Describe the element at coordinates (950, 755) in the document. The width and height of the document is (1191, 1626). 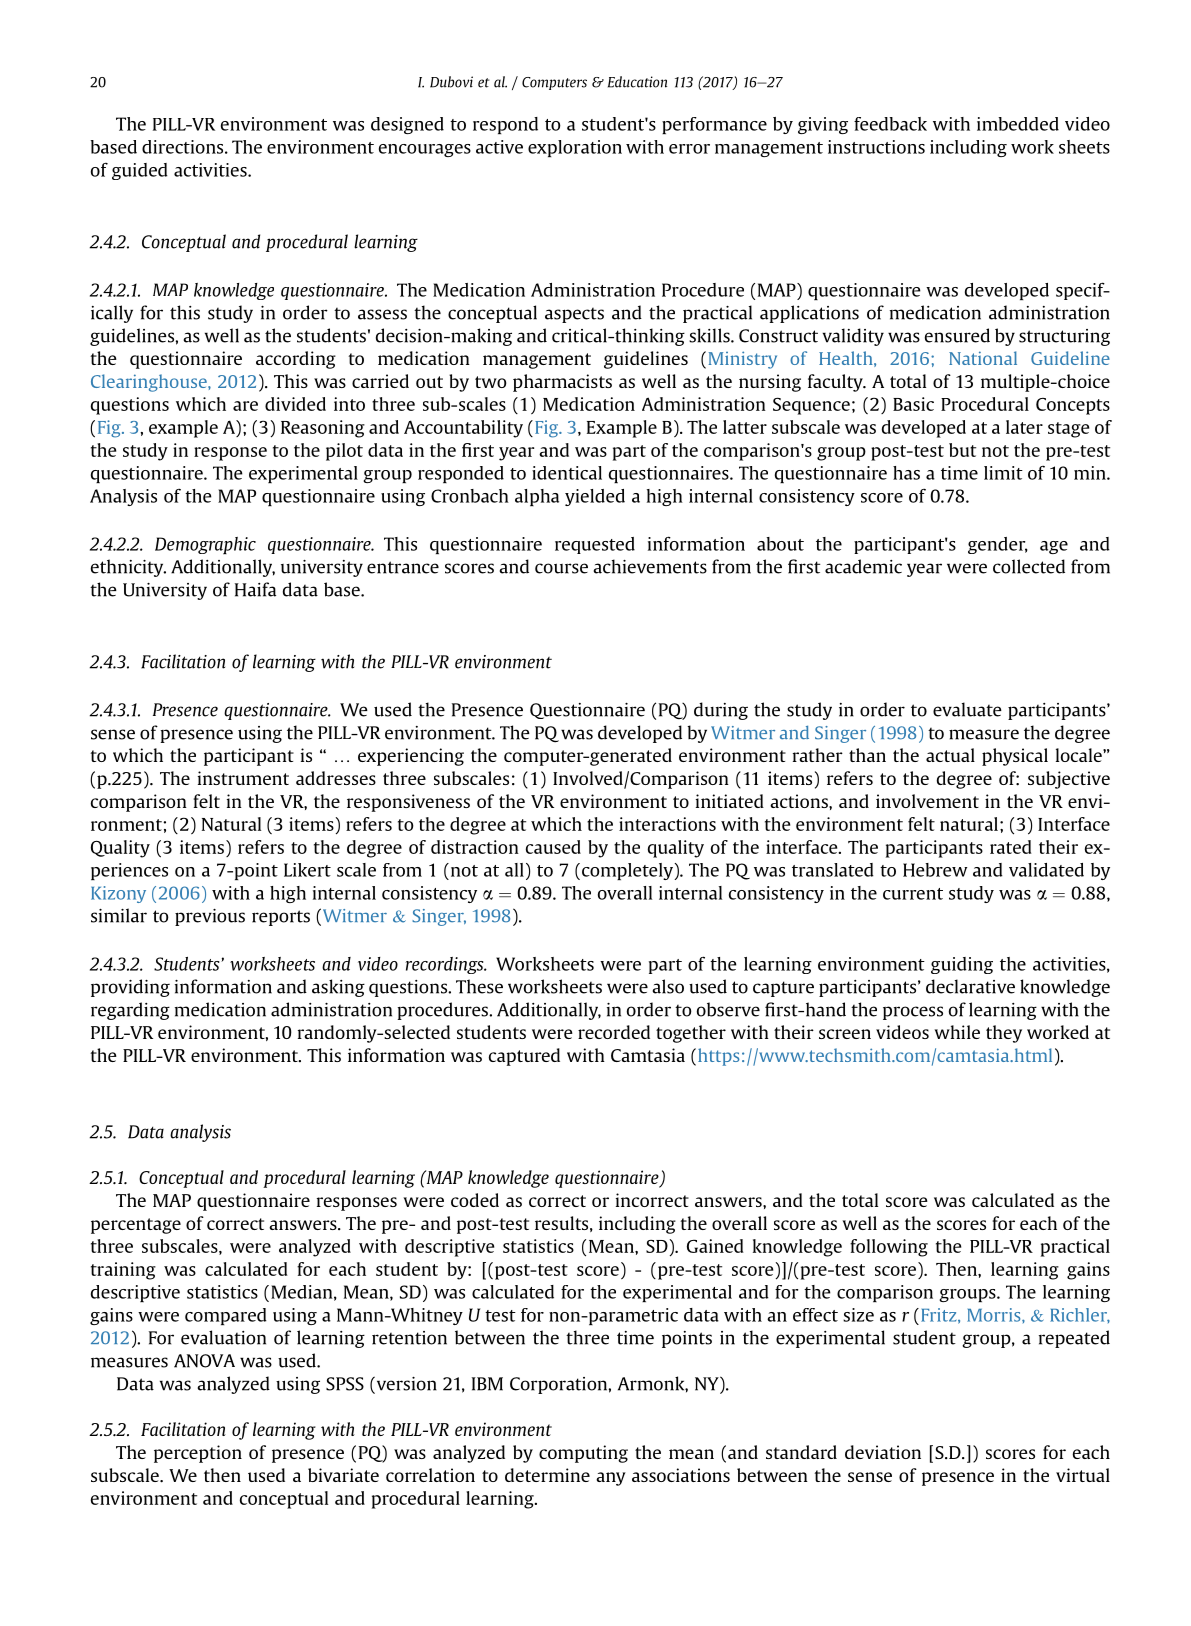
I see `actual` at that location.
